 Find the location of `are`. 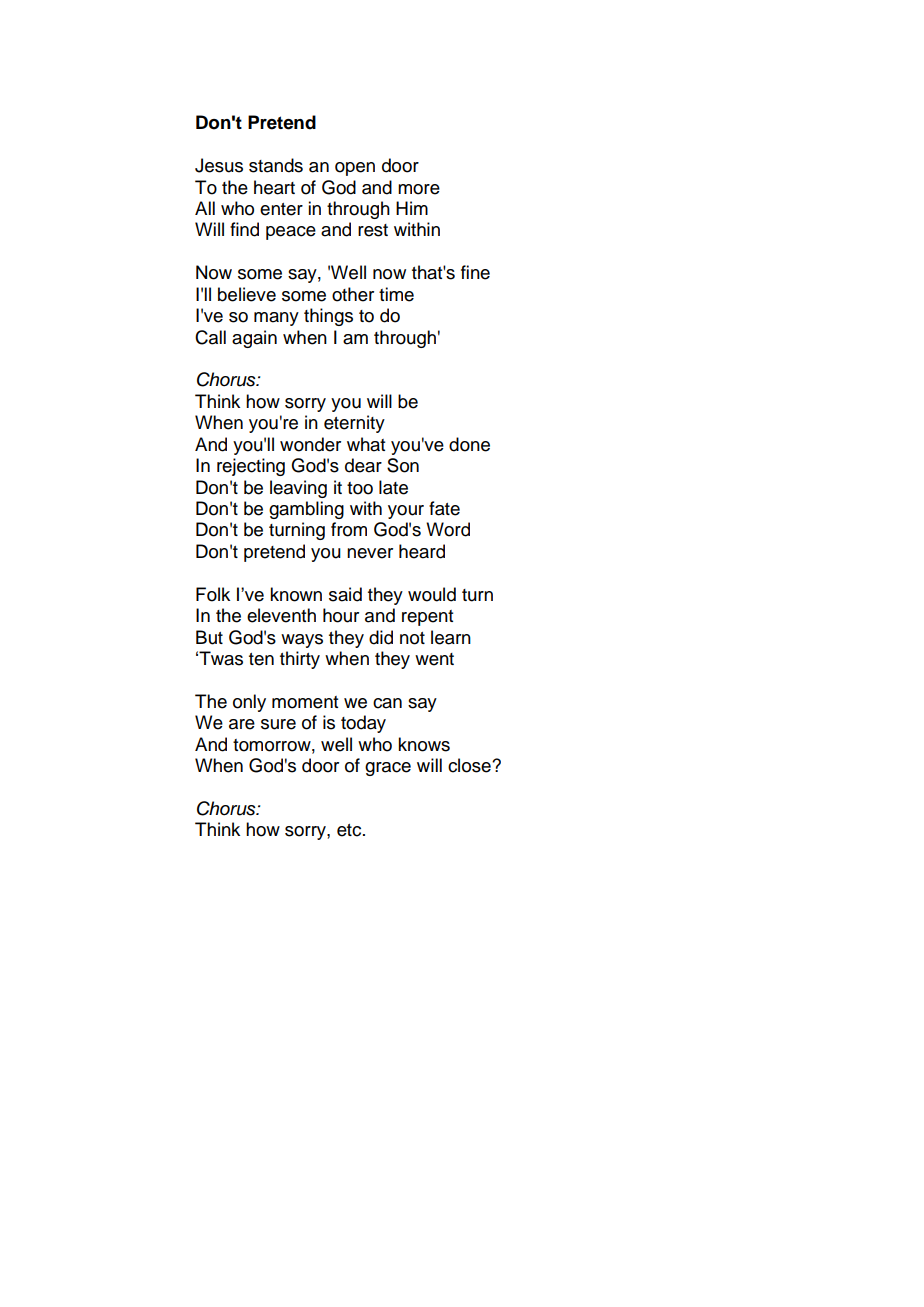

are is located at coordinates (242, 724).
